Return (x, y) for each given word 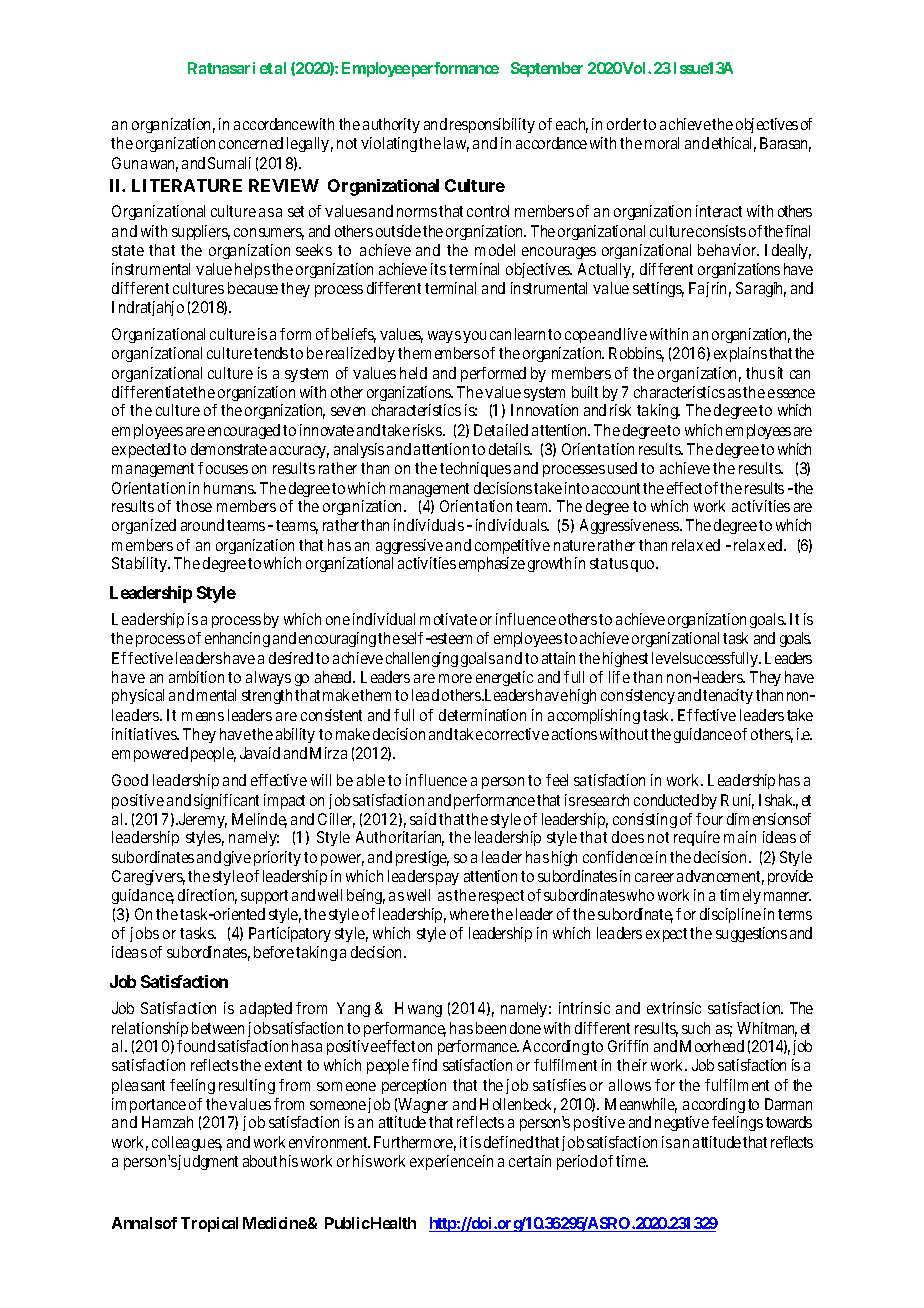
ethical (734, 144)
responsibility (492, 125)
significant (226, 801)
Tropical (209, 1224)
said (423, 819)
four (709, 819)
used (622, 468)
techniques (475, 469)
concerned (251, 143)
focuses (223, 468)
